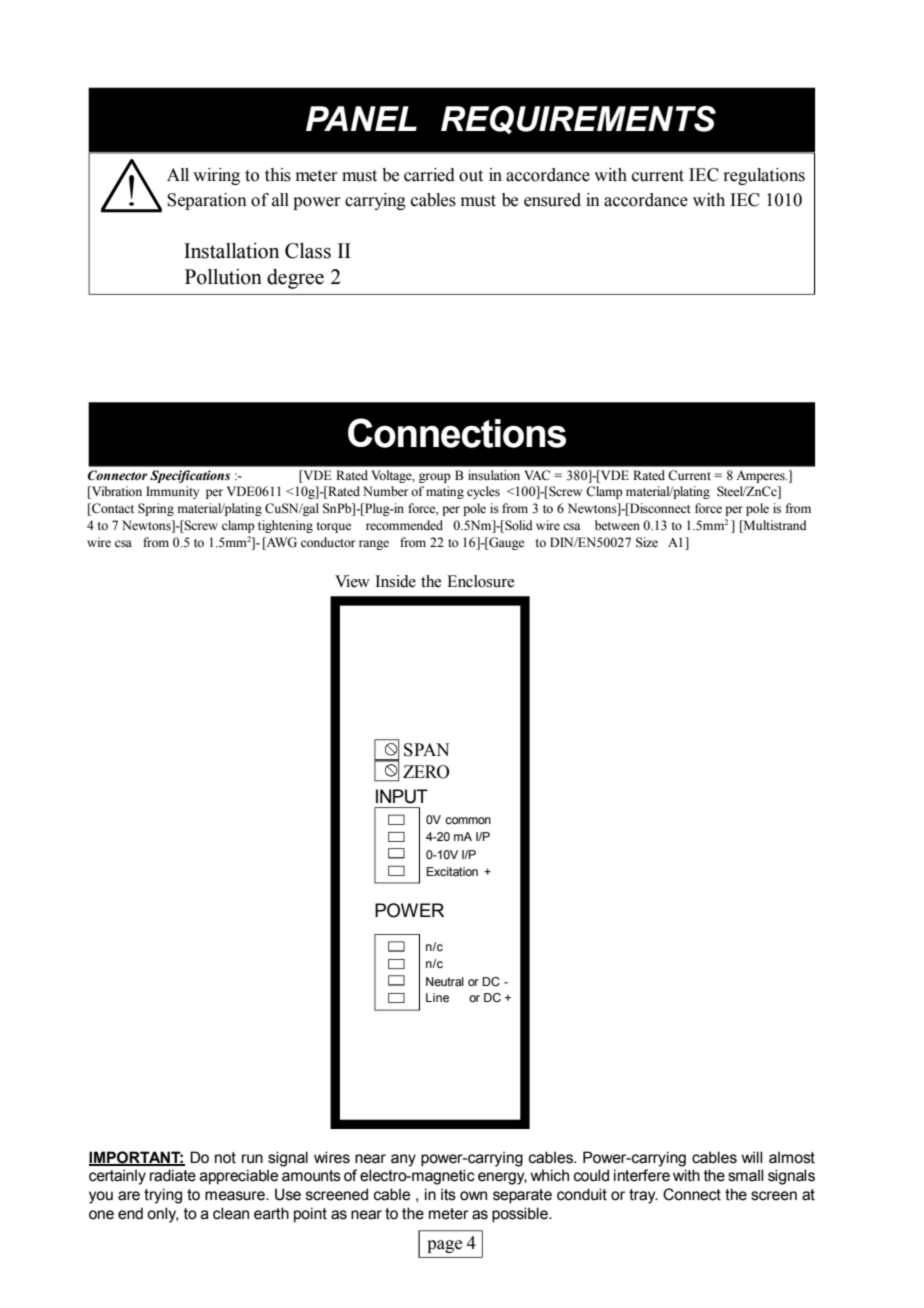 The height and width of the screenshot is (1308, 924). What do you see at coordinates (426, 772) in the screenshot?
I see `ZERO` at bounding box center [426, 772].
